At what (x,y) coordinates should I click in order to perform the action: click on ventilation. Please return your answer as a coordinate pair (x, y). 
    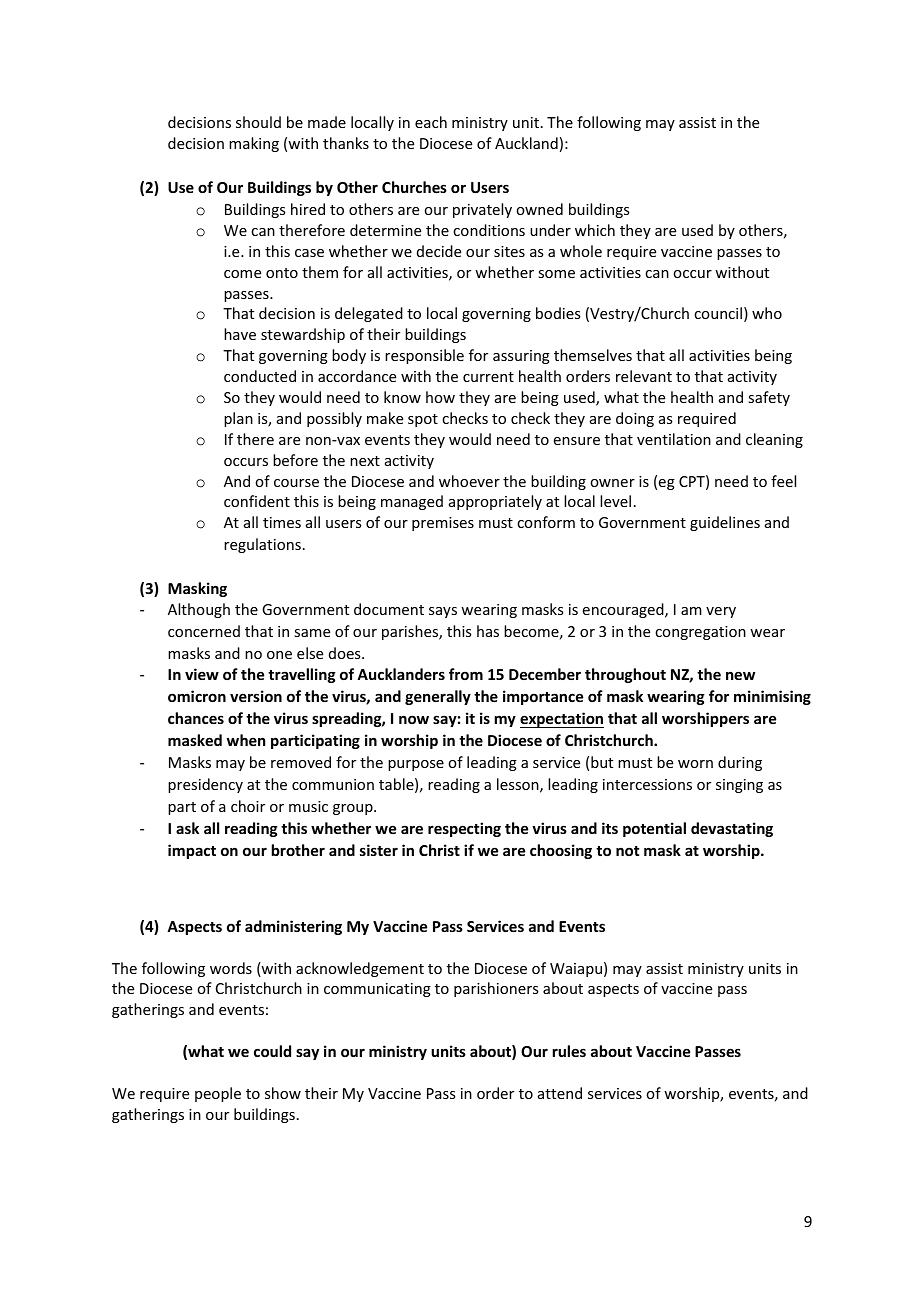
    Looking at the image, I should click on (674, 439).
